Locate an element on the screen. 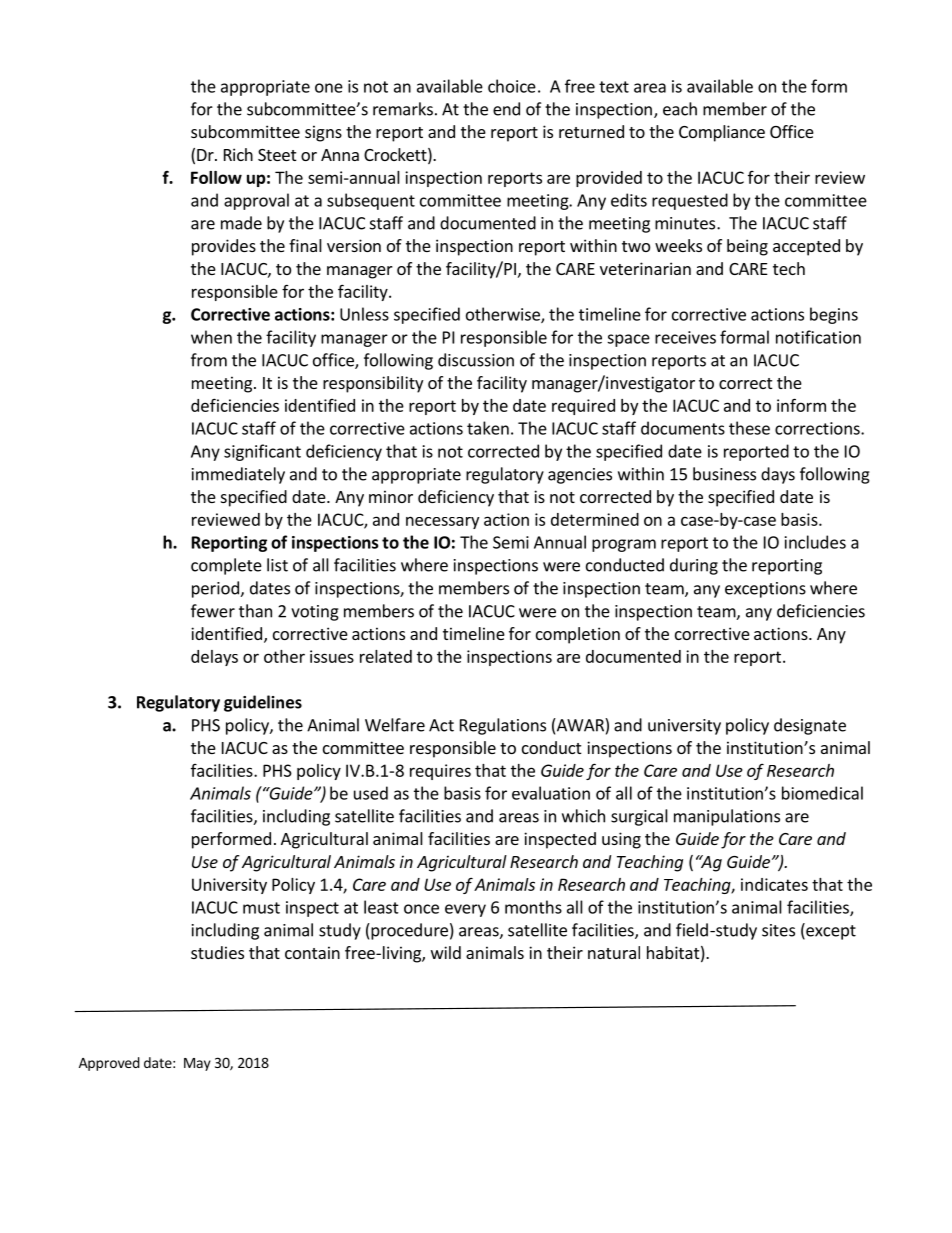 This screenshot has height=1233, width=952. Compliance is located at coordinates (722, 133).
